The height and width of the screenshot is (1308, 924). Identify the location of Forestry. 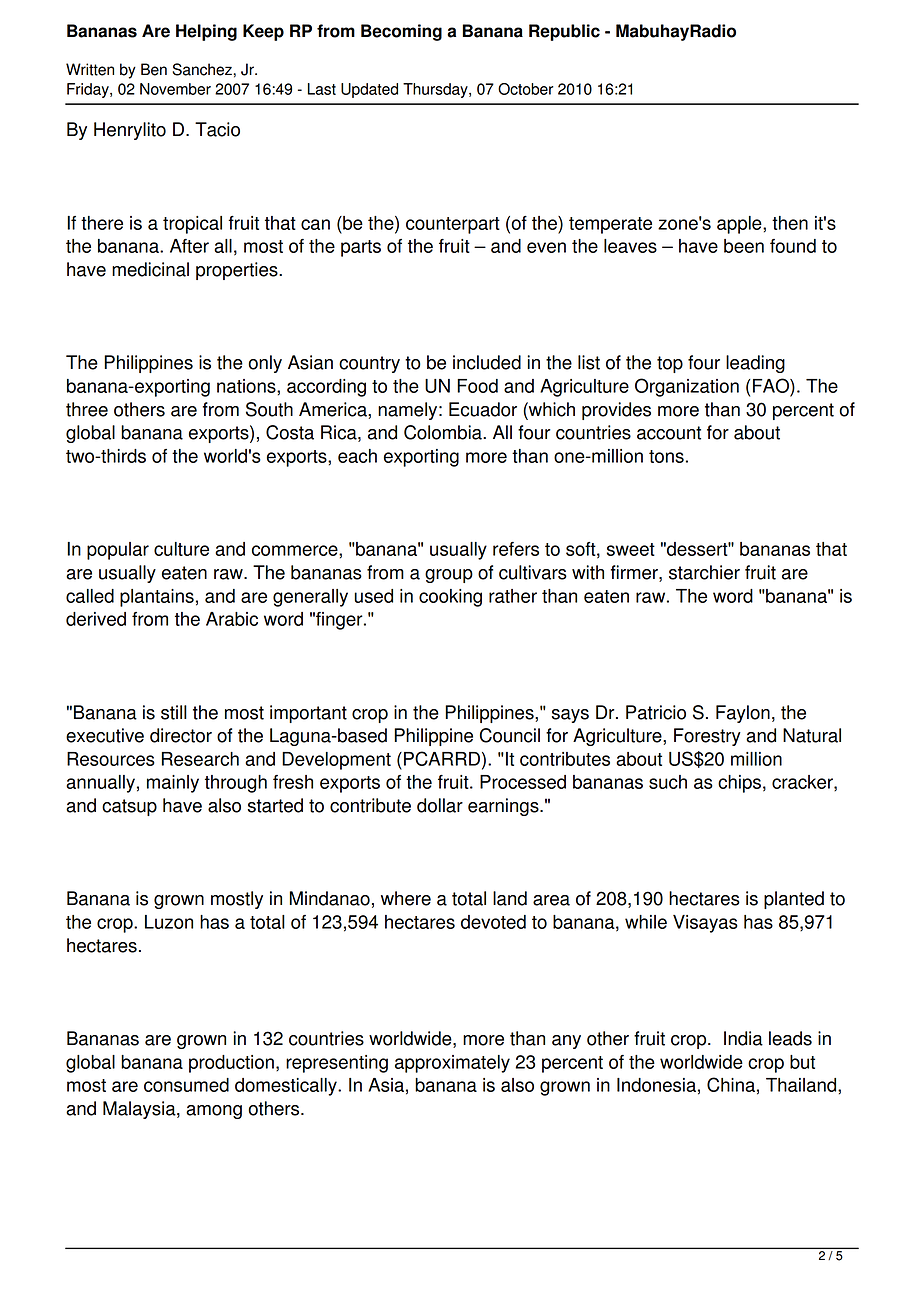
(707, 737).
